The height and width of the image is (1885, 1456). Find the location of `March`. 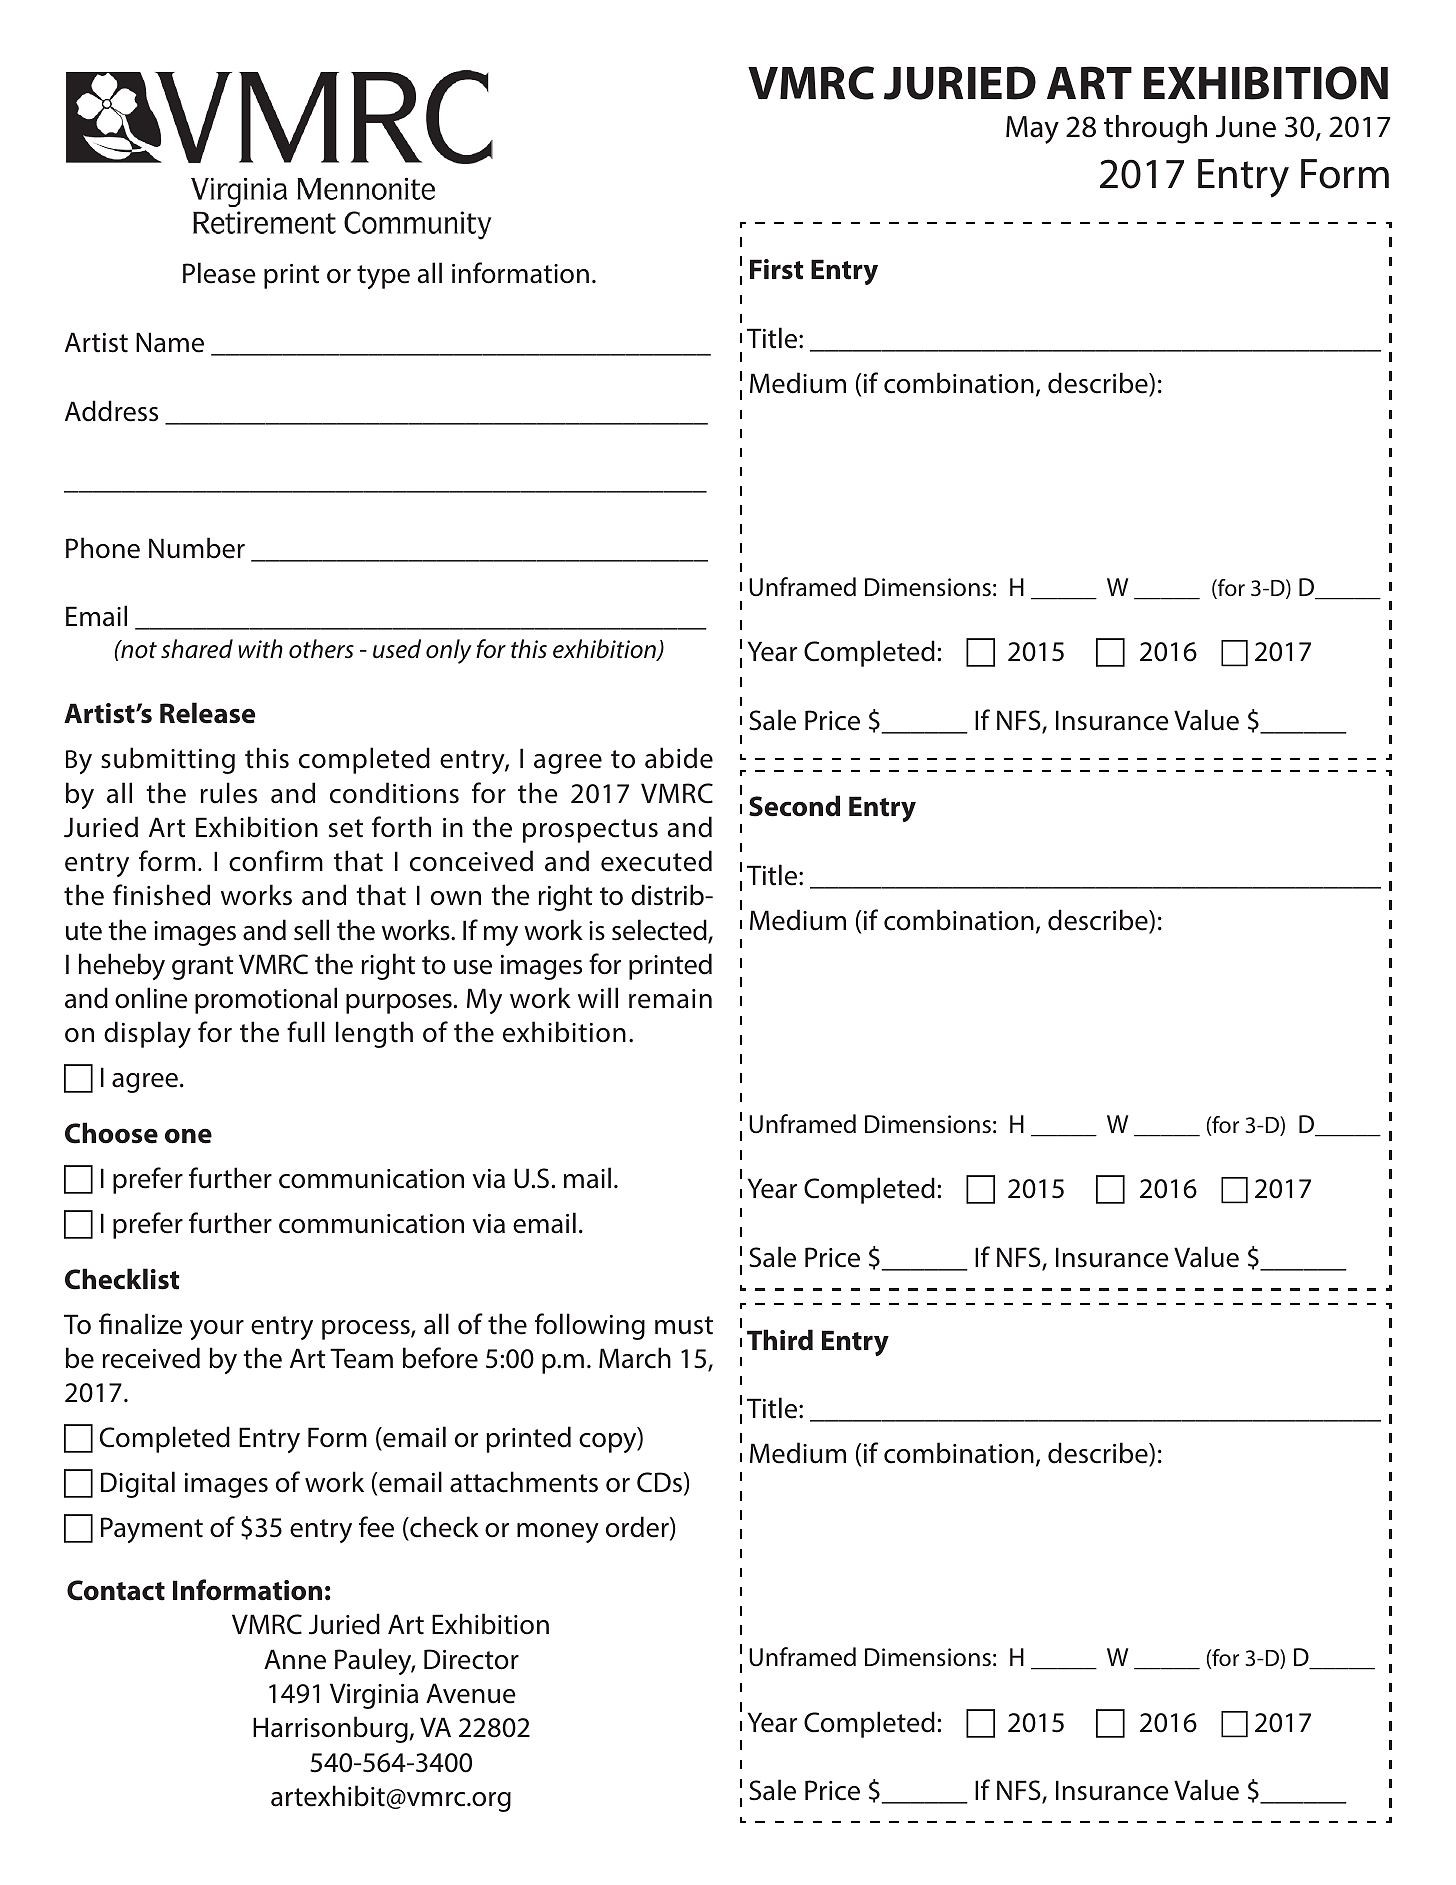

March is located at coordinates (635, 1358).
